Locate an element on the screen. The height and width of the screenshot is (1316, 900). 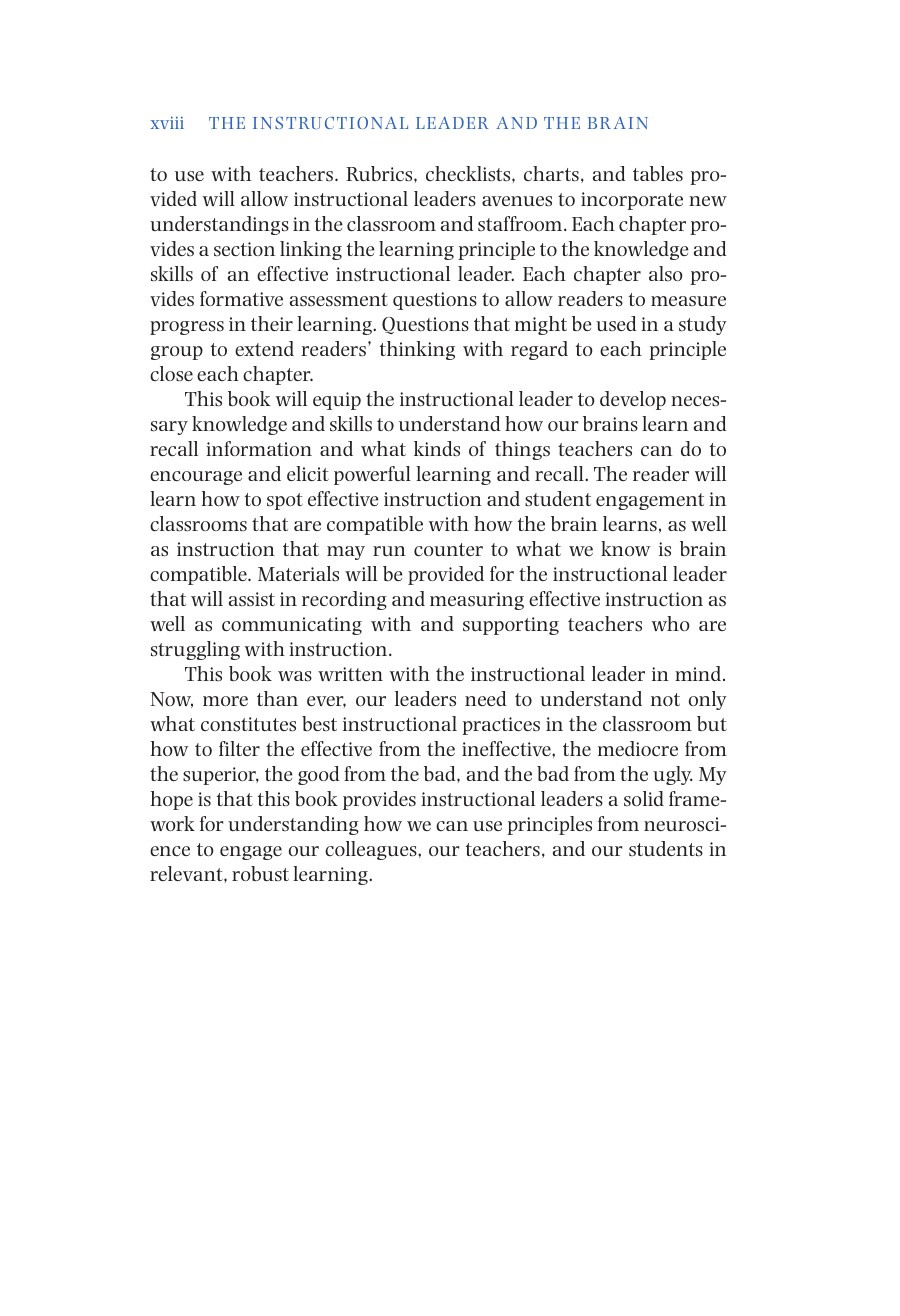
things is located at coordinates (522, 450).
